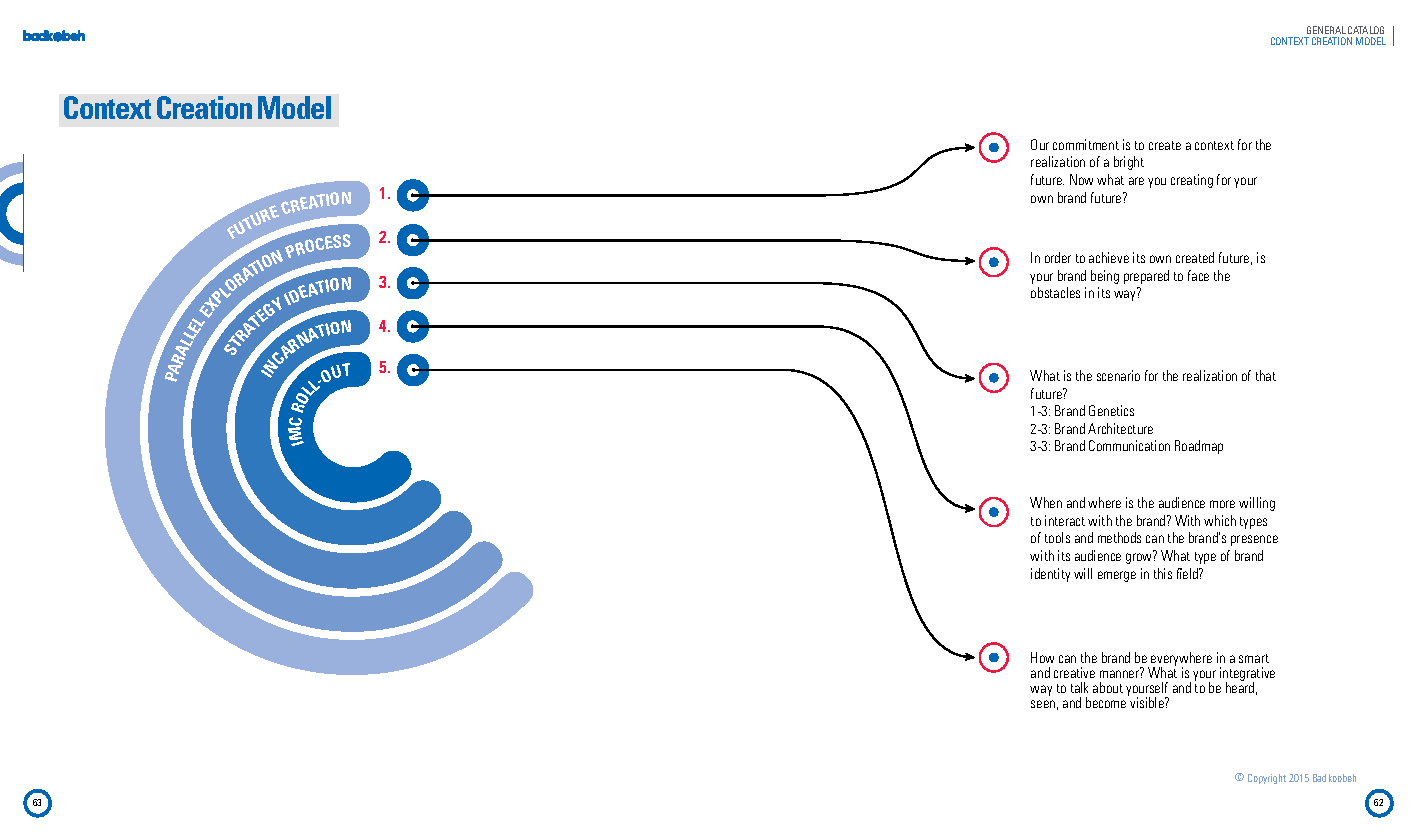  Describe the element at coordinates (1065, 520) in the screenshot. I see `interact` at that location.
